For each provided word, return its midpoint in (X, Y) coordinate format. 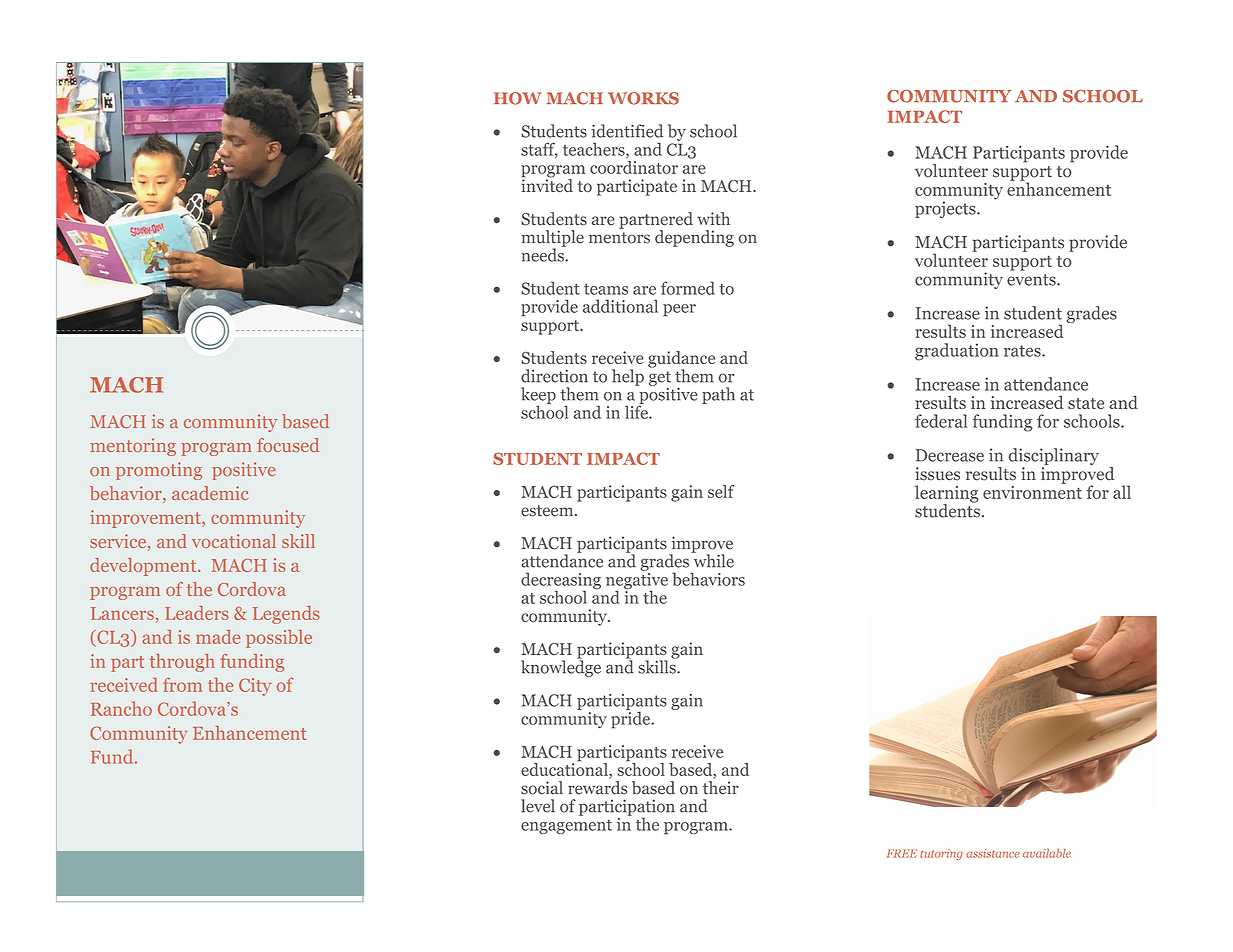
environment (1032, 491)
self (721, 491)
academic (210, 493)
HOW (518, 98)
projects (946, 209)
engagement (566, 827)
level (538, 806)
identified (627, 131)
